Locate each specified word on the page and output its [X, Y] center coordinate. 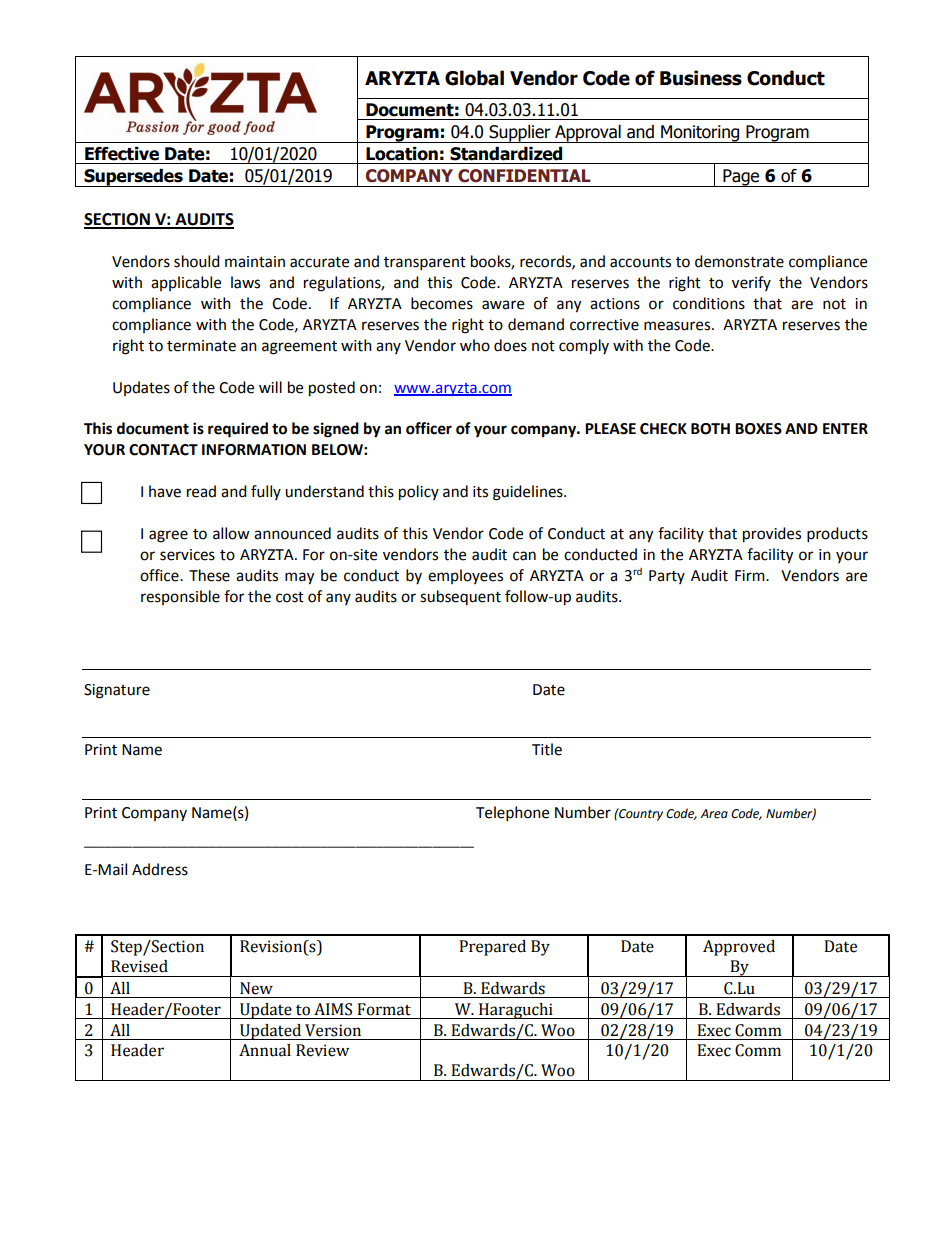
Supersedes [133, 178]
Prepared [492, 948]
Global [474, 78]
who [475, 345]
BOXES [758, 429]
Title [547, 749]
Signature [117, 691]
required [238, 430]
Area [714, 814]
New [256, 988]
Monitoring [700, 134]
